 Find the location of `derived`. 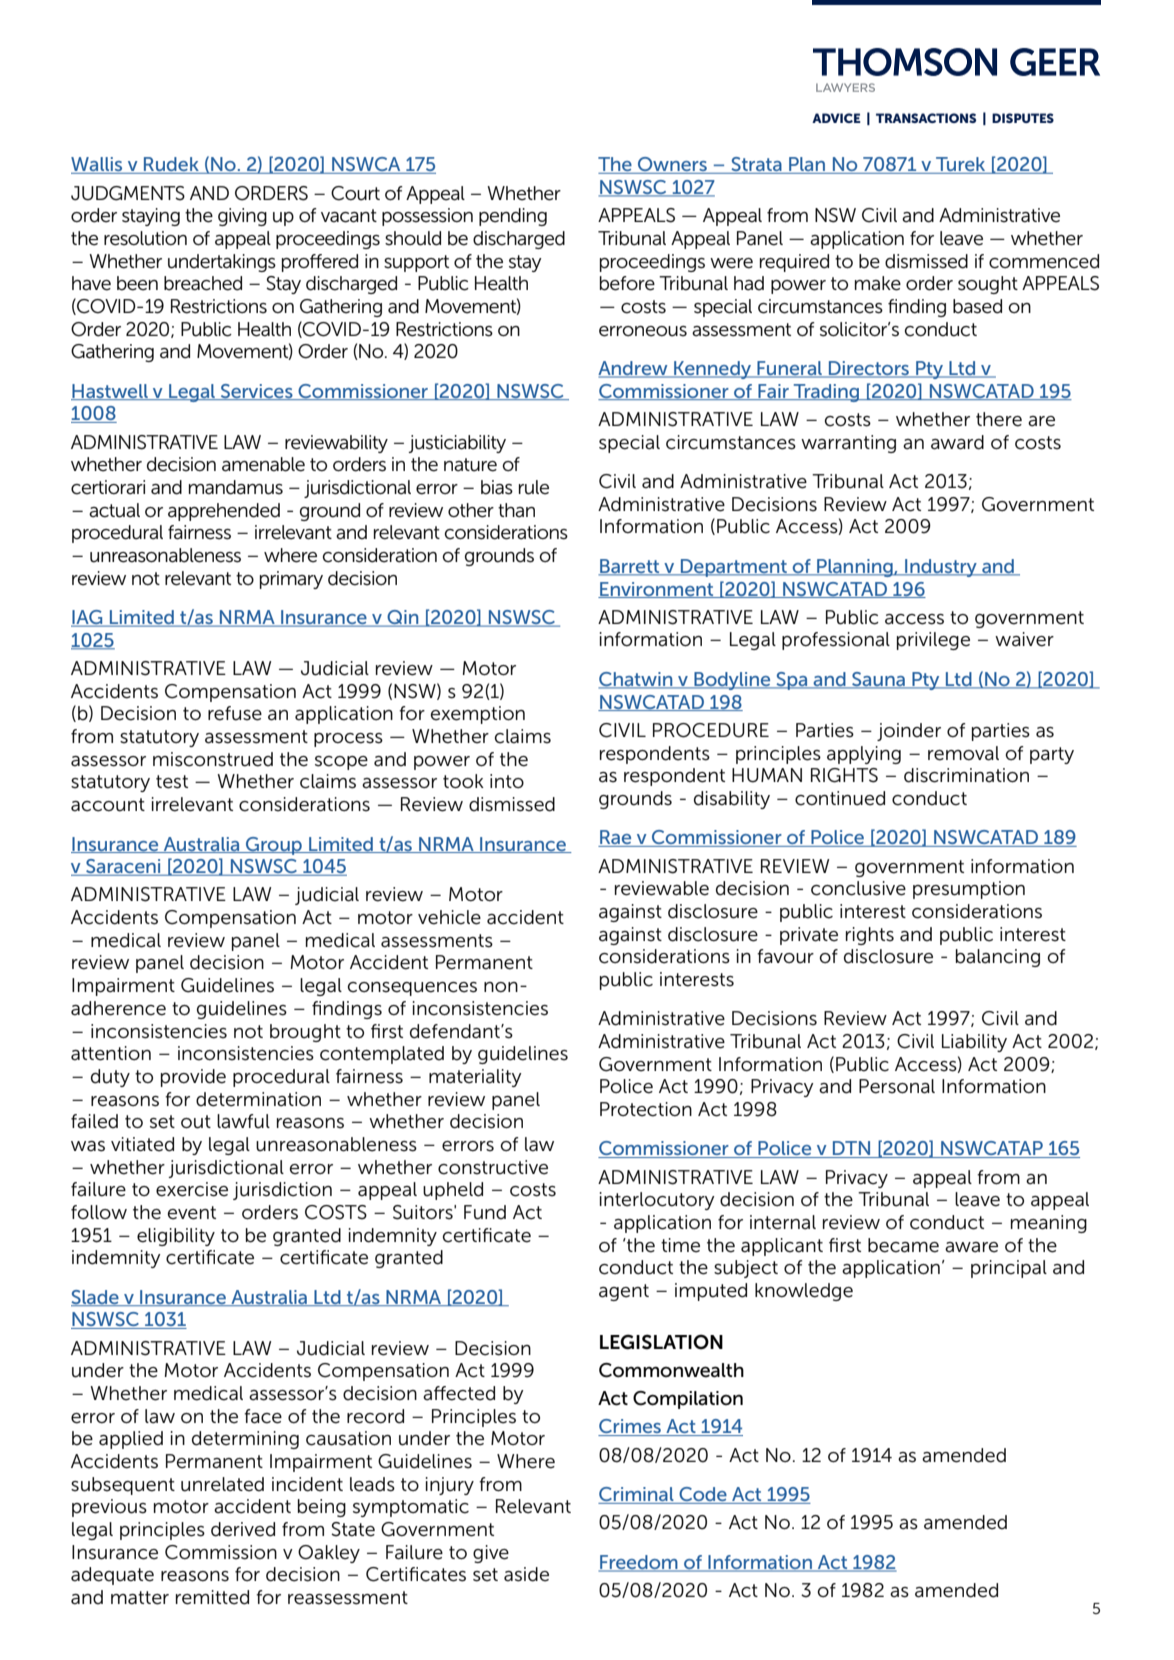

derived is located at coordinates (243, 1529).
